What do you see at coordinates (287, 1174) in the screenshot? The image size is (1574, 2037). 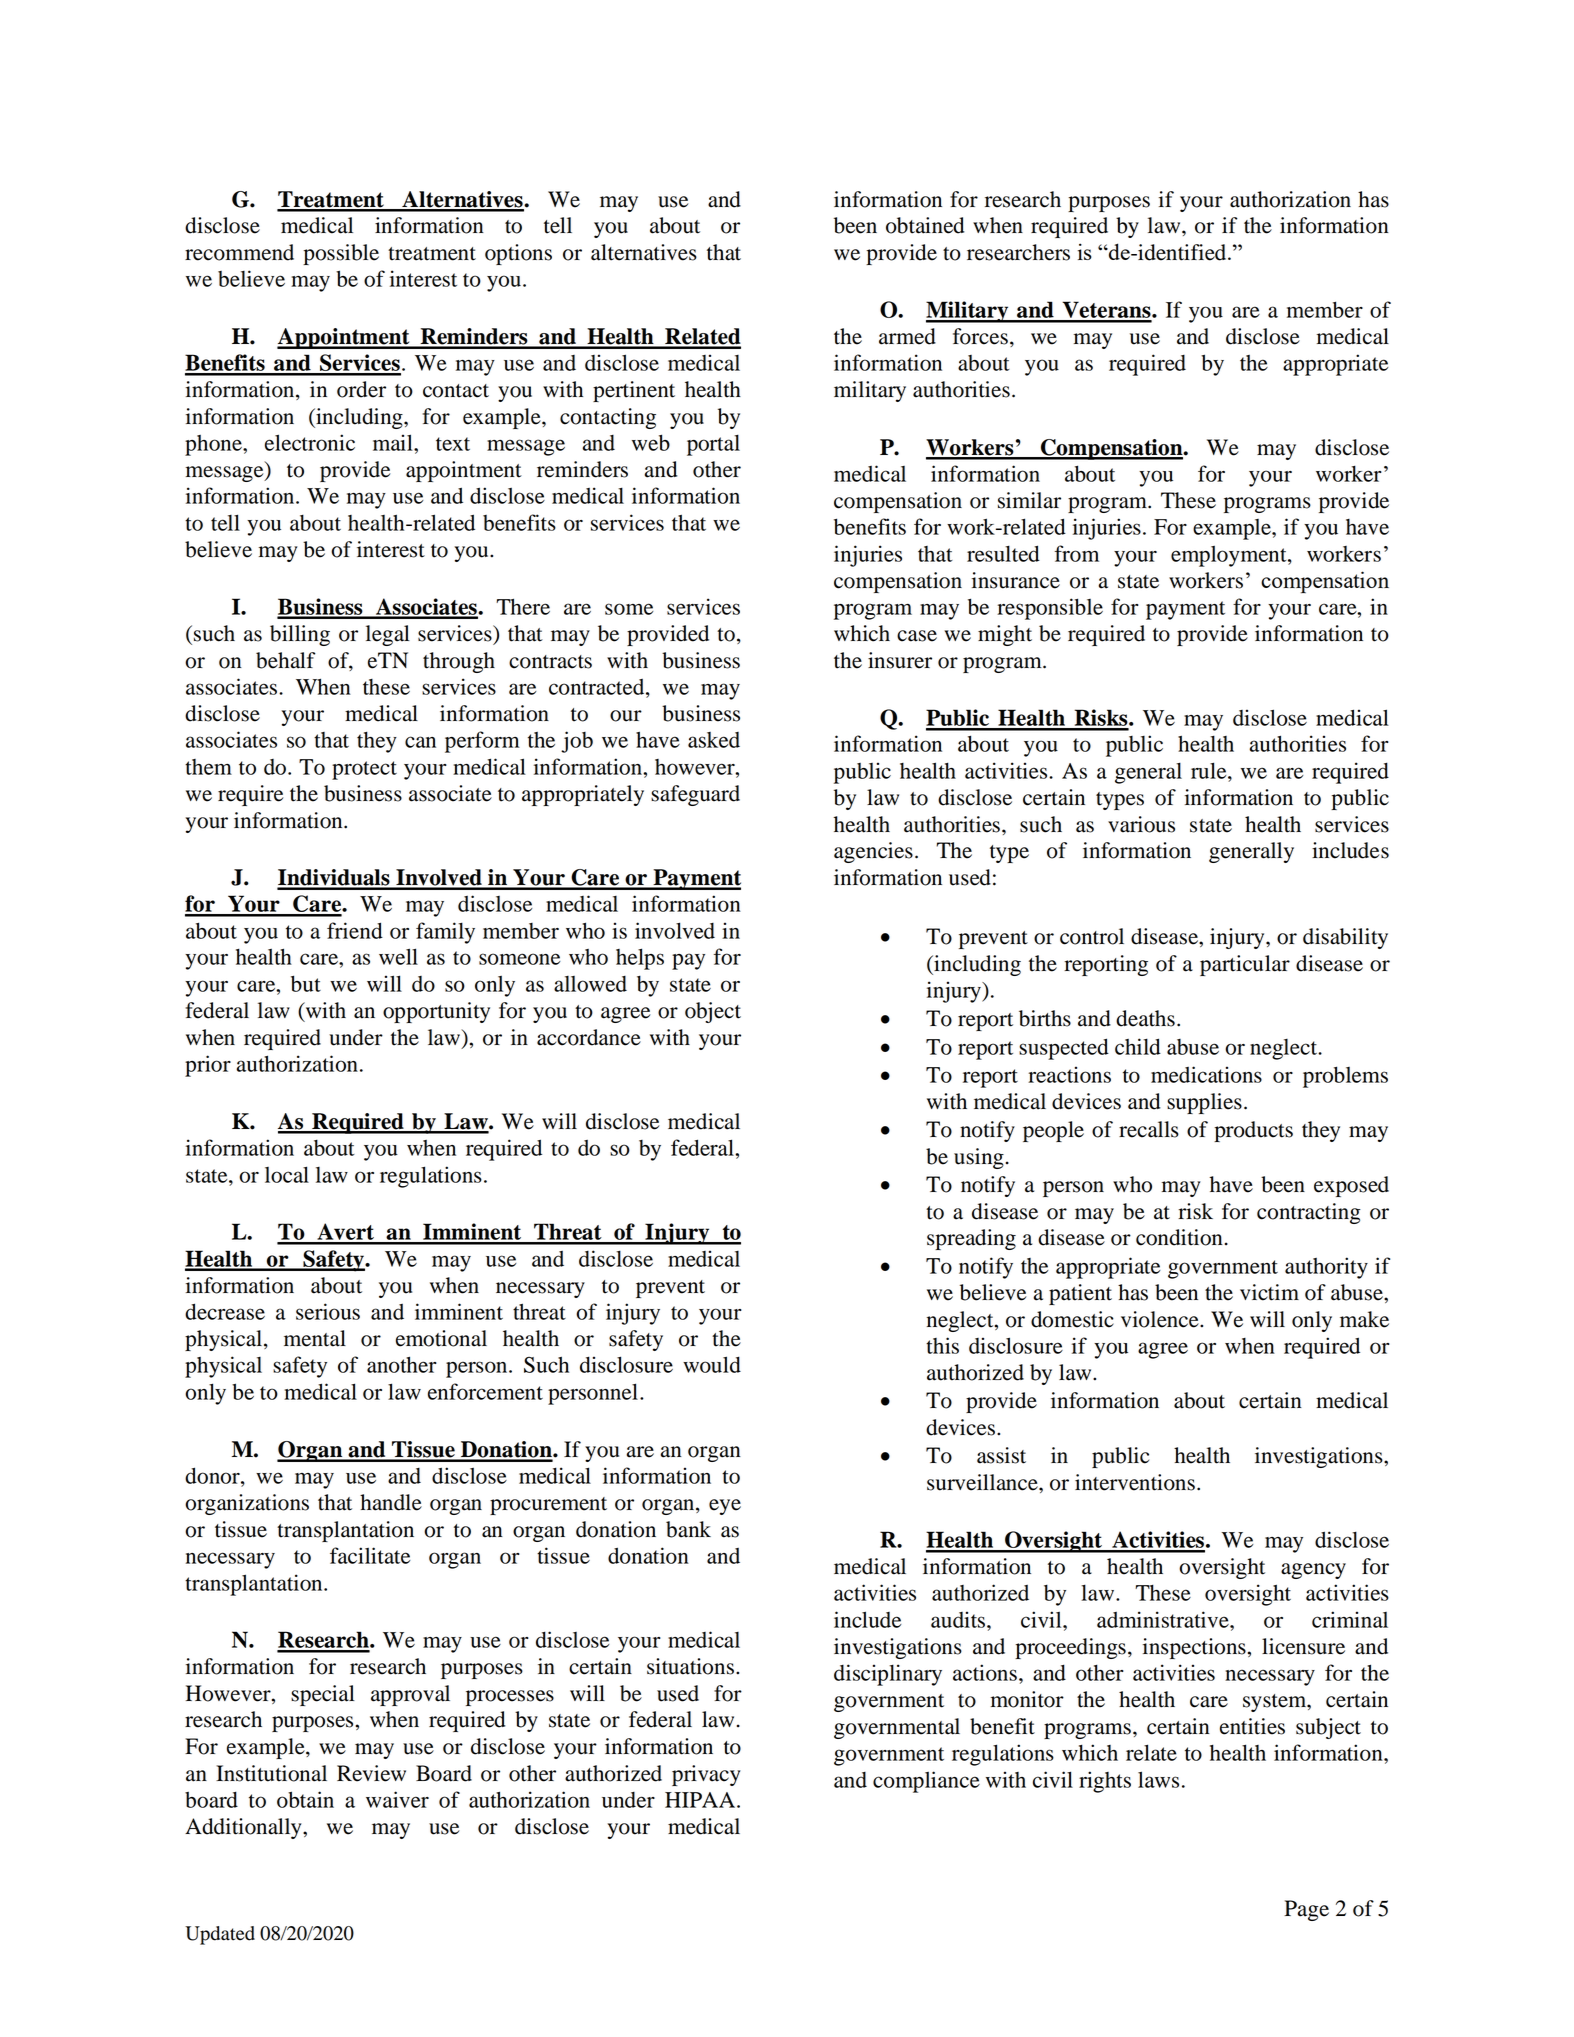 I see `local` at bounding box center [287, 1174].
